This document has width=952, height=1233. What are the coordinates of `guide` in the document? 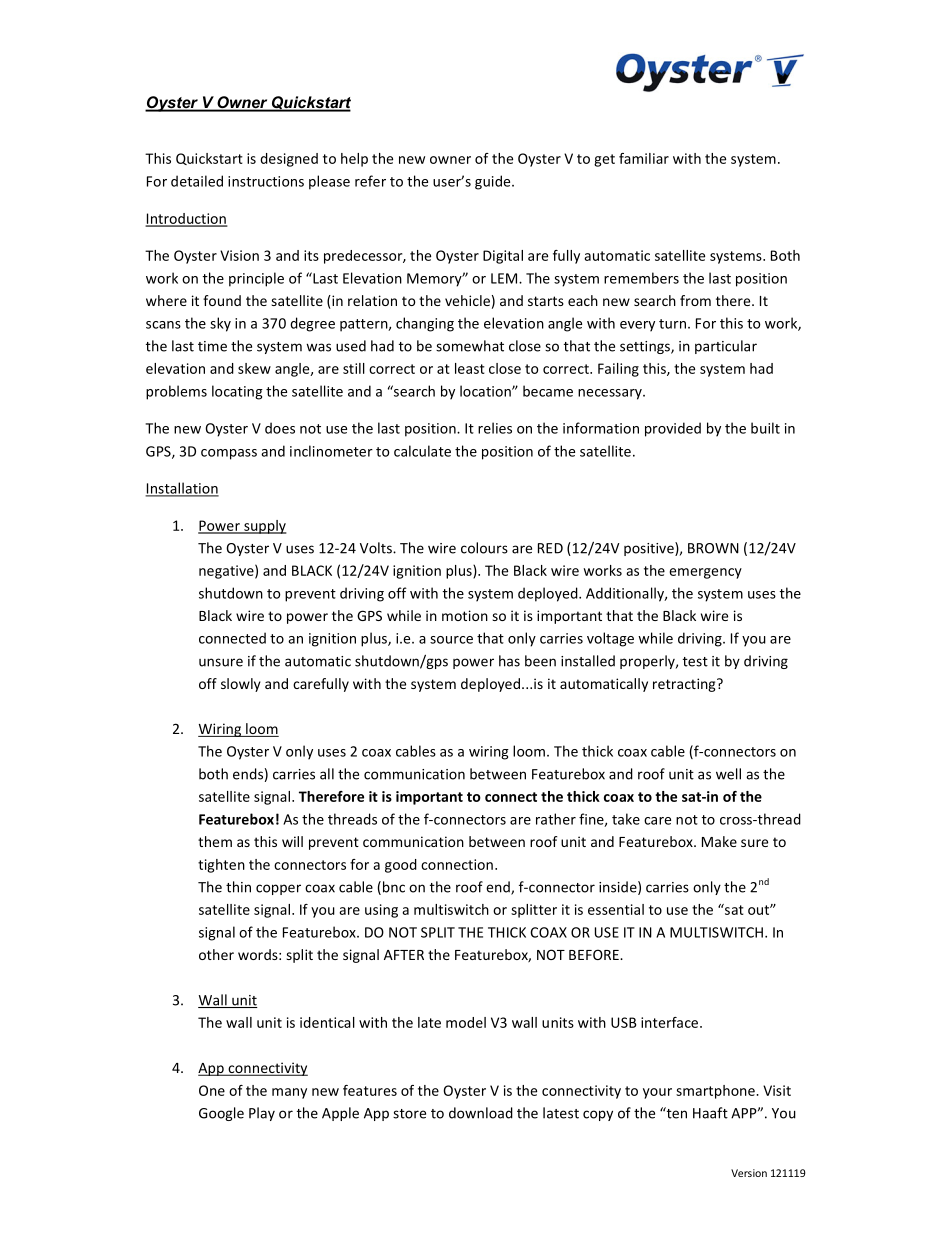 It's located at (494, 182).
